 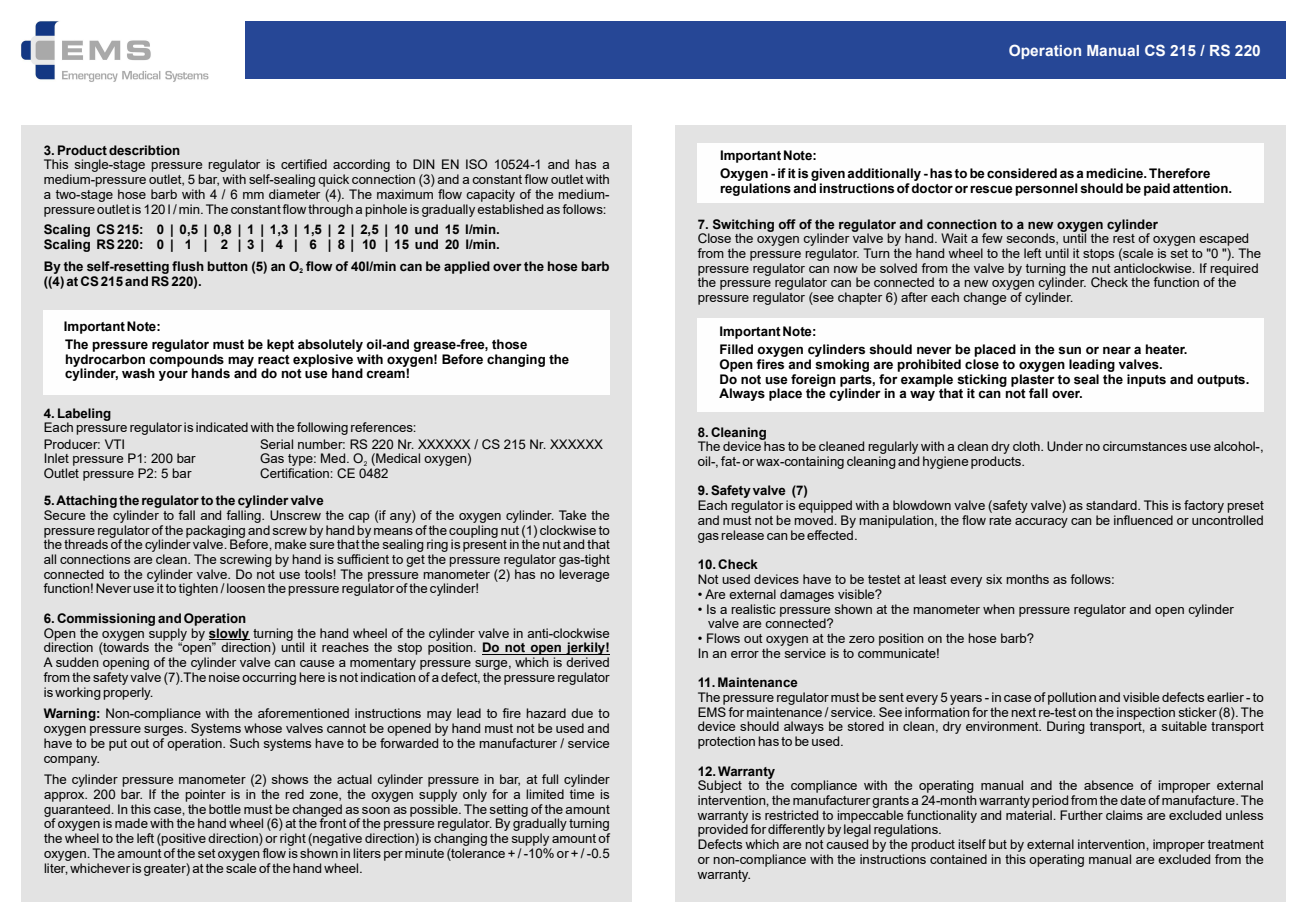 What do you see at coordinates (217, 532) in the screenshot?
I see `packaging` at bounding box center [217, 532].
